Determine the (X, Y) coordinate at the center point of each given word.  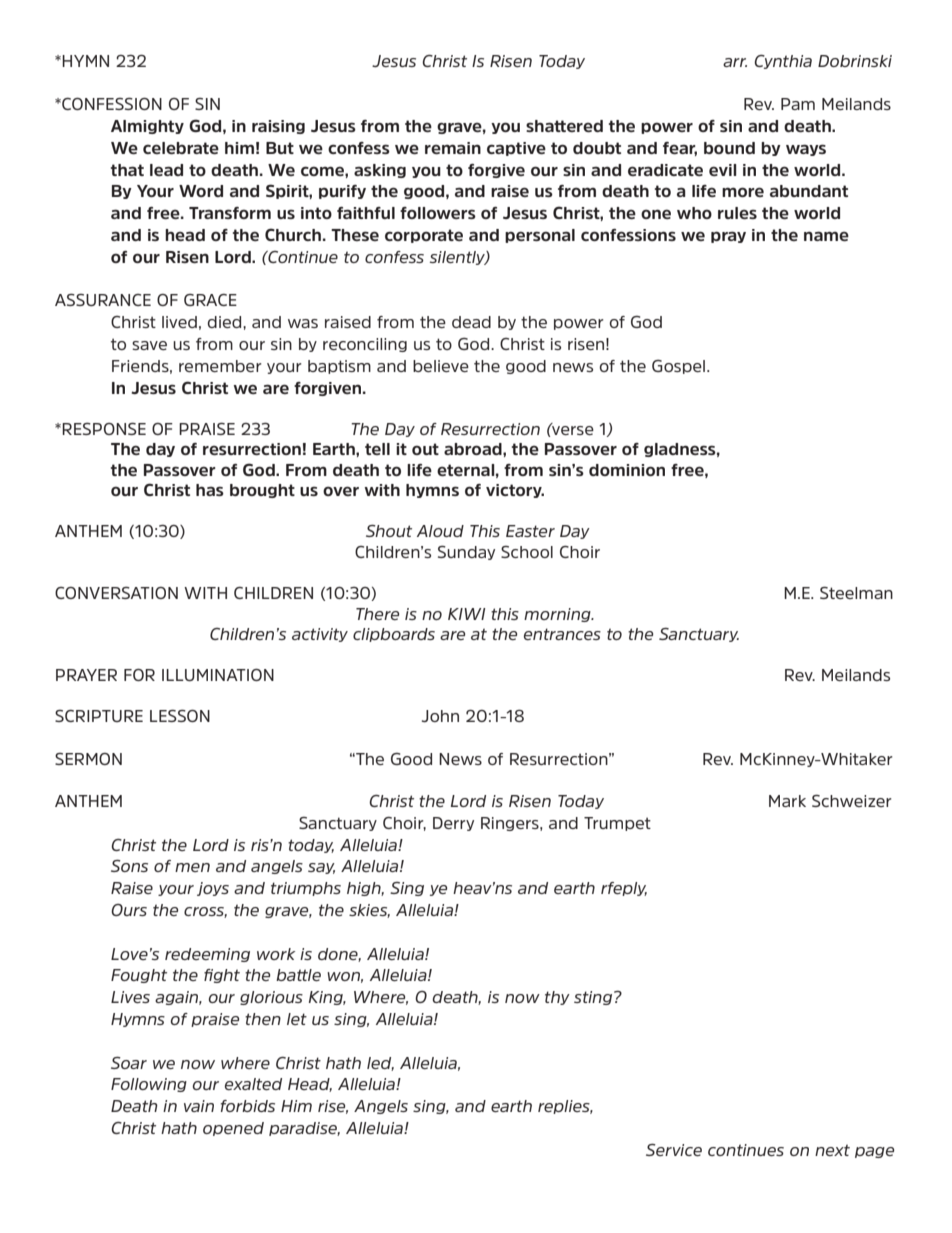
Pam (798, 104)
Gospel (680, 367)
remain (453, 148)
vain (199, 1106)
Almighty (147, 127)
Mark (787, 801)
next (832, 1150)
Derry (453, 824)
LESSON (180, 716)
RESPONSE (104, 429)
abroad (474, 449)
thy (557, 998)
